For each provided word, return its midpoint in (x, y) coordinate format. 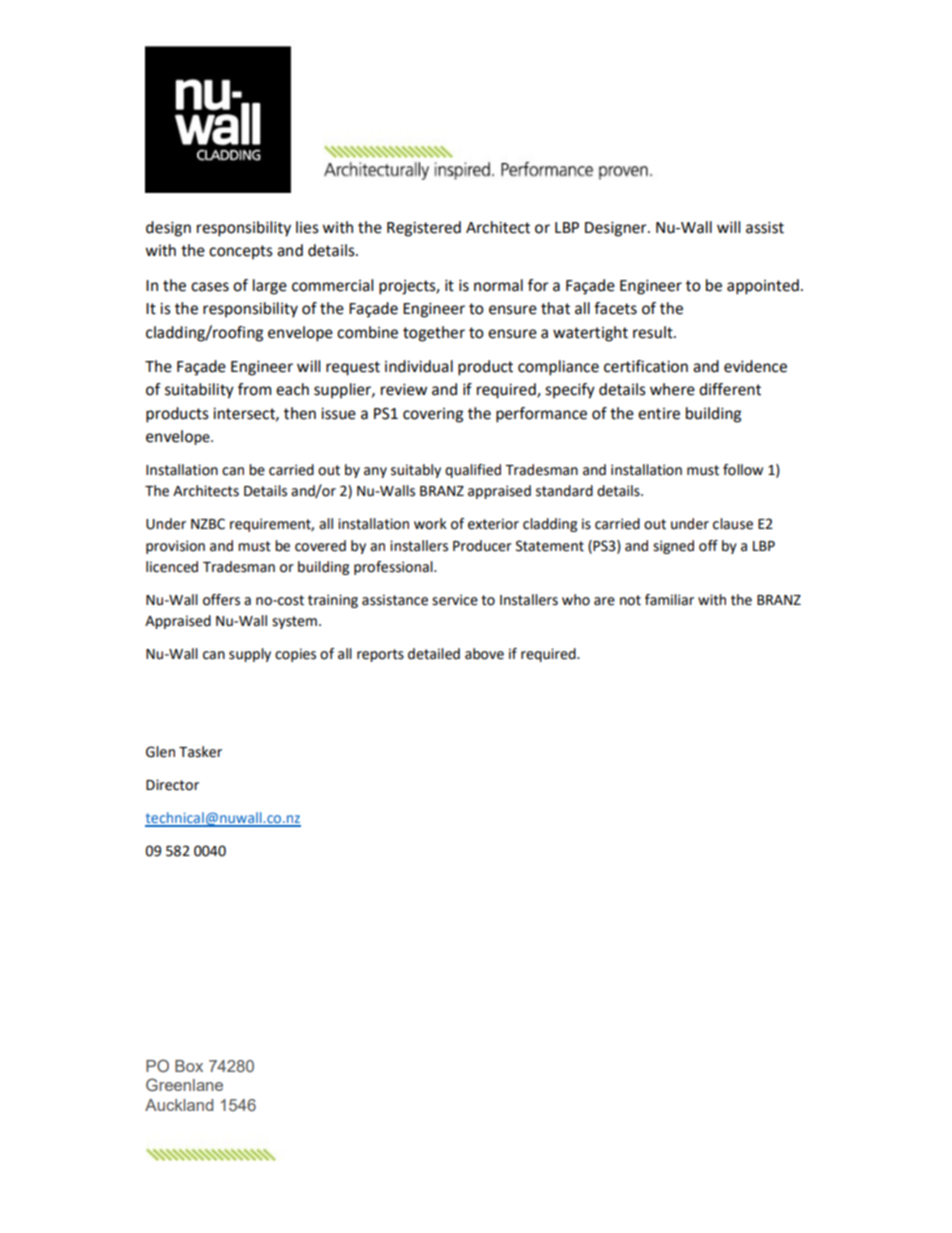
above (484, 654)
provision (175, 547)
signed (673, 547)
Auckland (179, 1105)
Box (189, 1066)
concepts (241, 252)
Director (172, 785)
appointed (763, 287)
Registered (424, 229)
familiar (669, 600)
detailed (434, 654)
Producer (482, 546)
